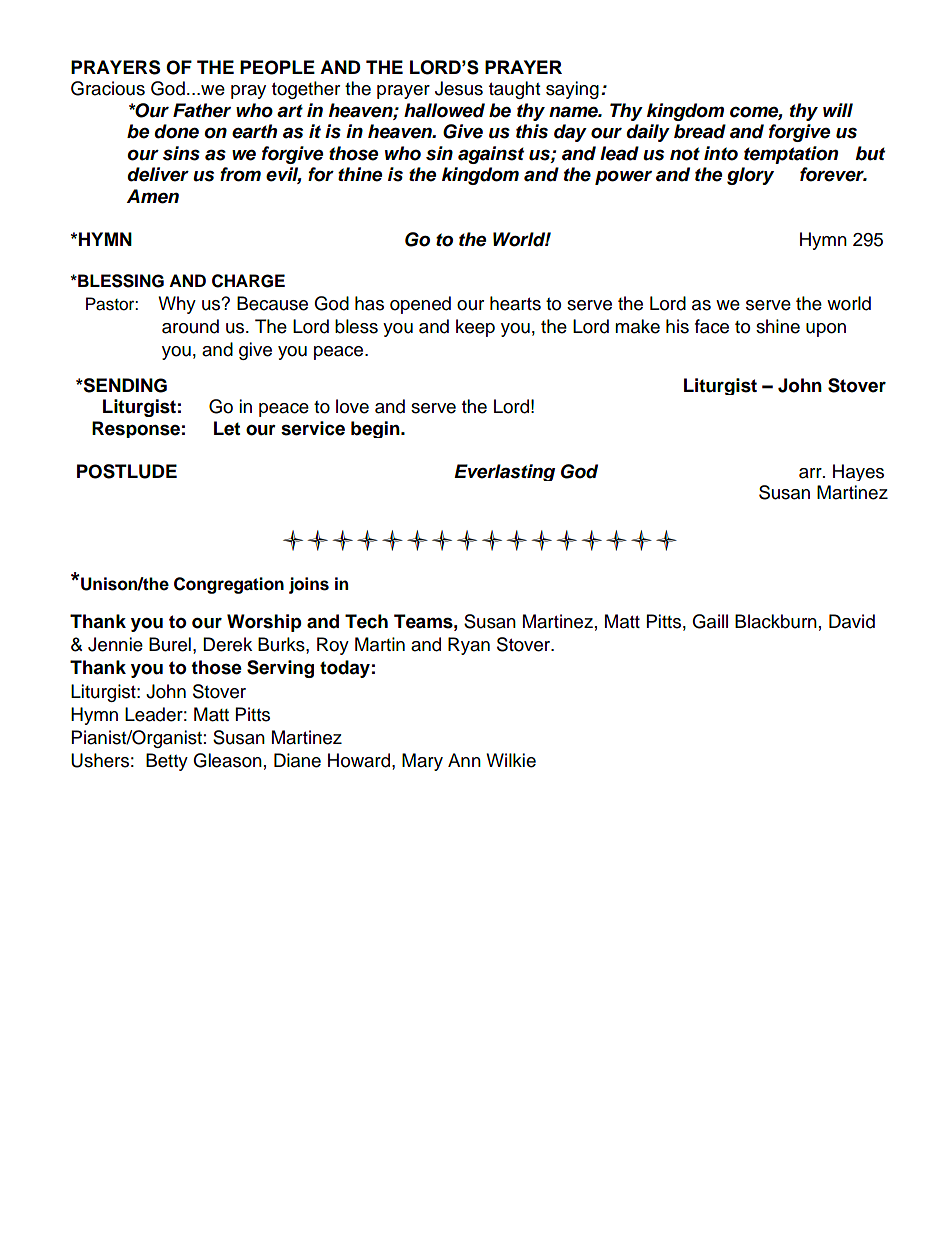 The height and width of the screenshot is (1233, 952). Describe the element at coordinates (511, 760) in the screenshot. I see `Wilkie` at that location.
